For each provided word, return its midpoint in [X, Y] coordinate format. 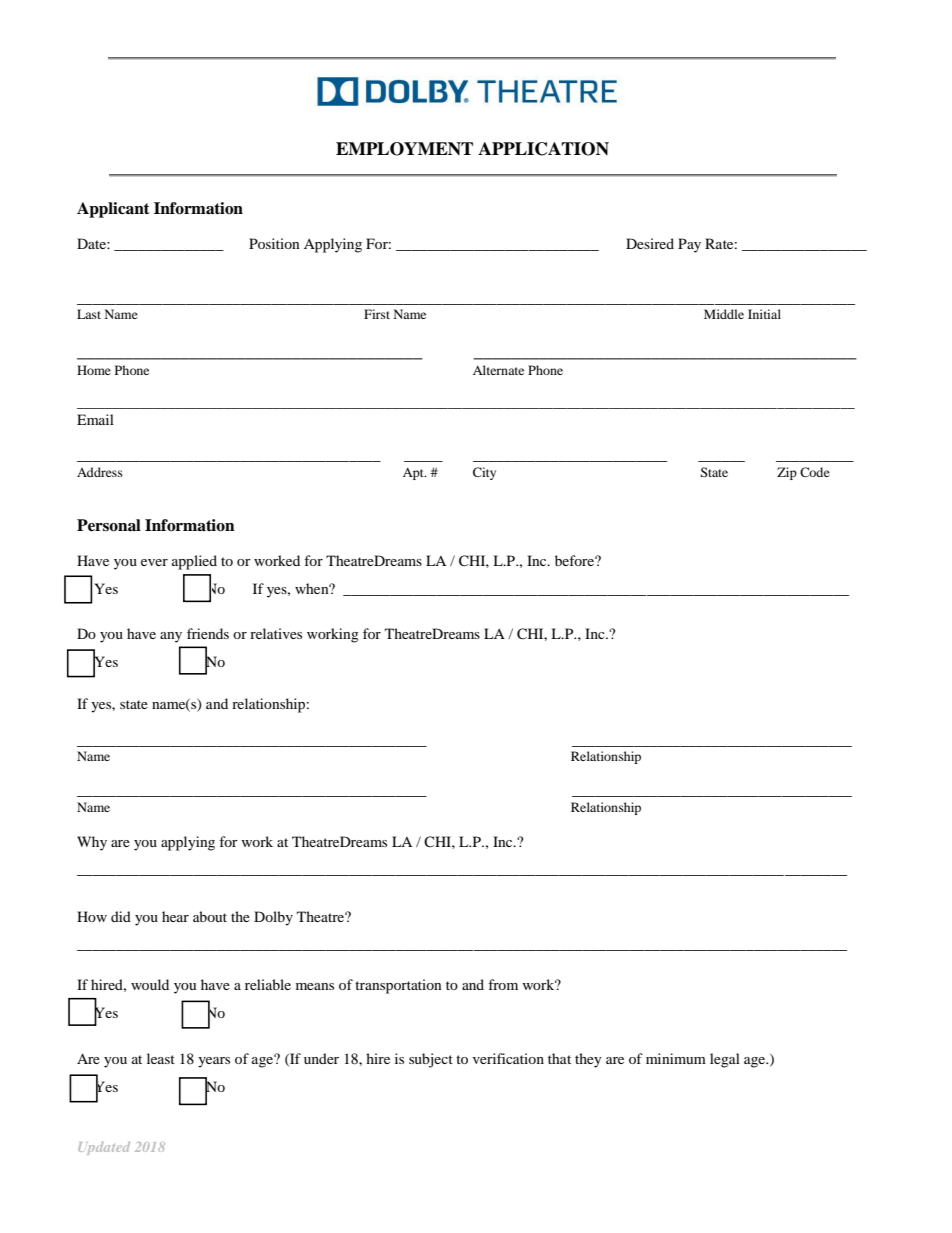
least [161, 1058]
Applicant [113, 210]
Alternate [498, 370]
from [503, 984]
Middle [724, 314]
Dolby [273, 918]
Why [92, 843]
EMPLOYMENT [404, 149]
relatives [276, 633]
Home [94, 370]
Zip [787, 473]
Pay [689, 245]
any [171, 637]
